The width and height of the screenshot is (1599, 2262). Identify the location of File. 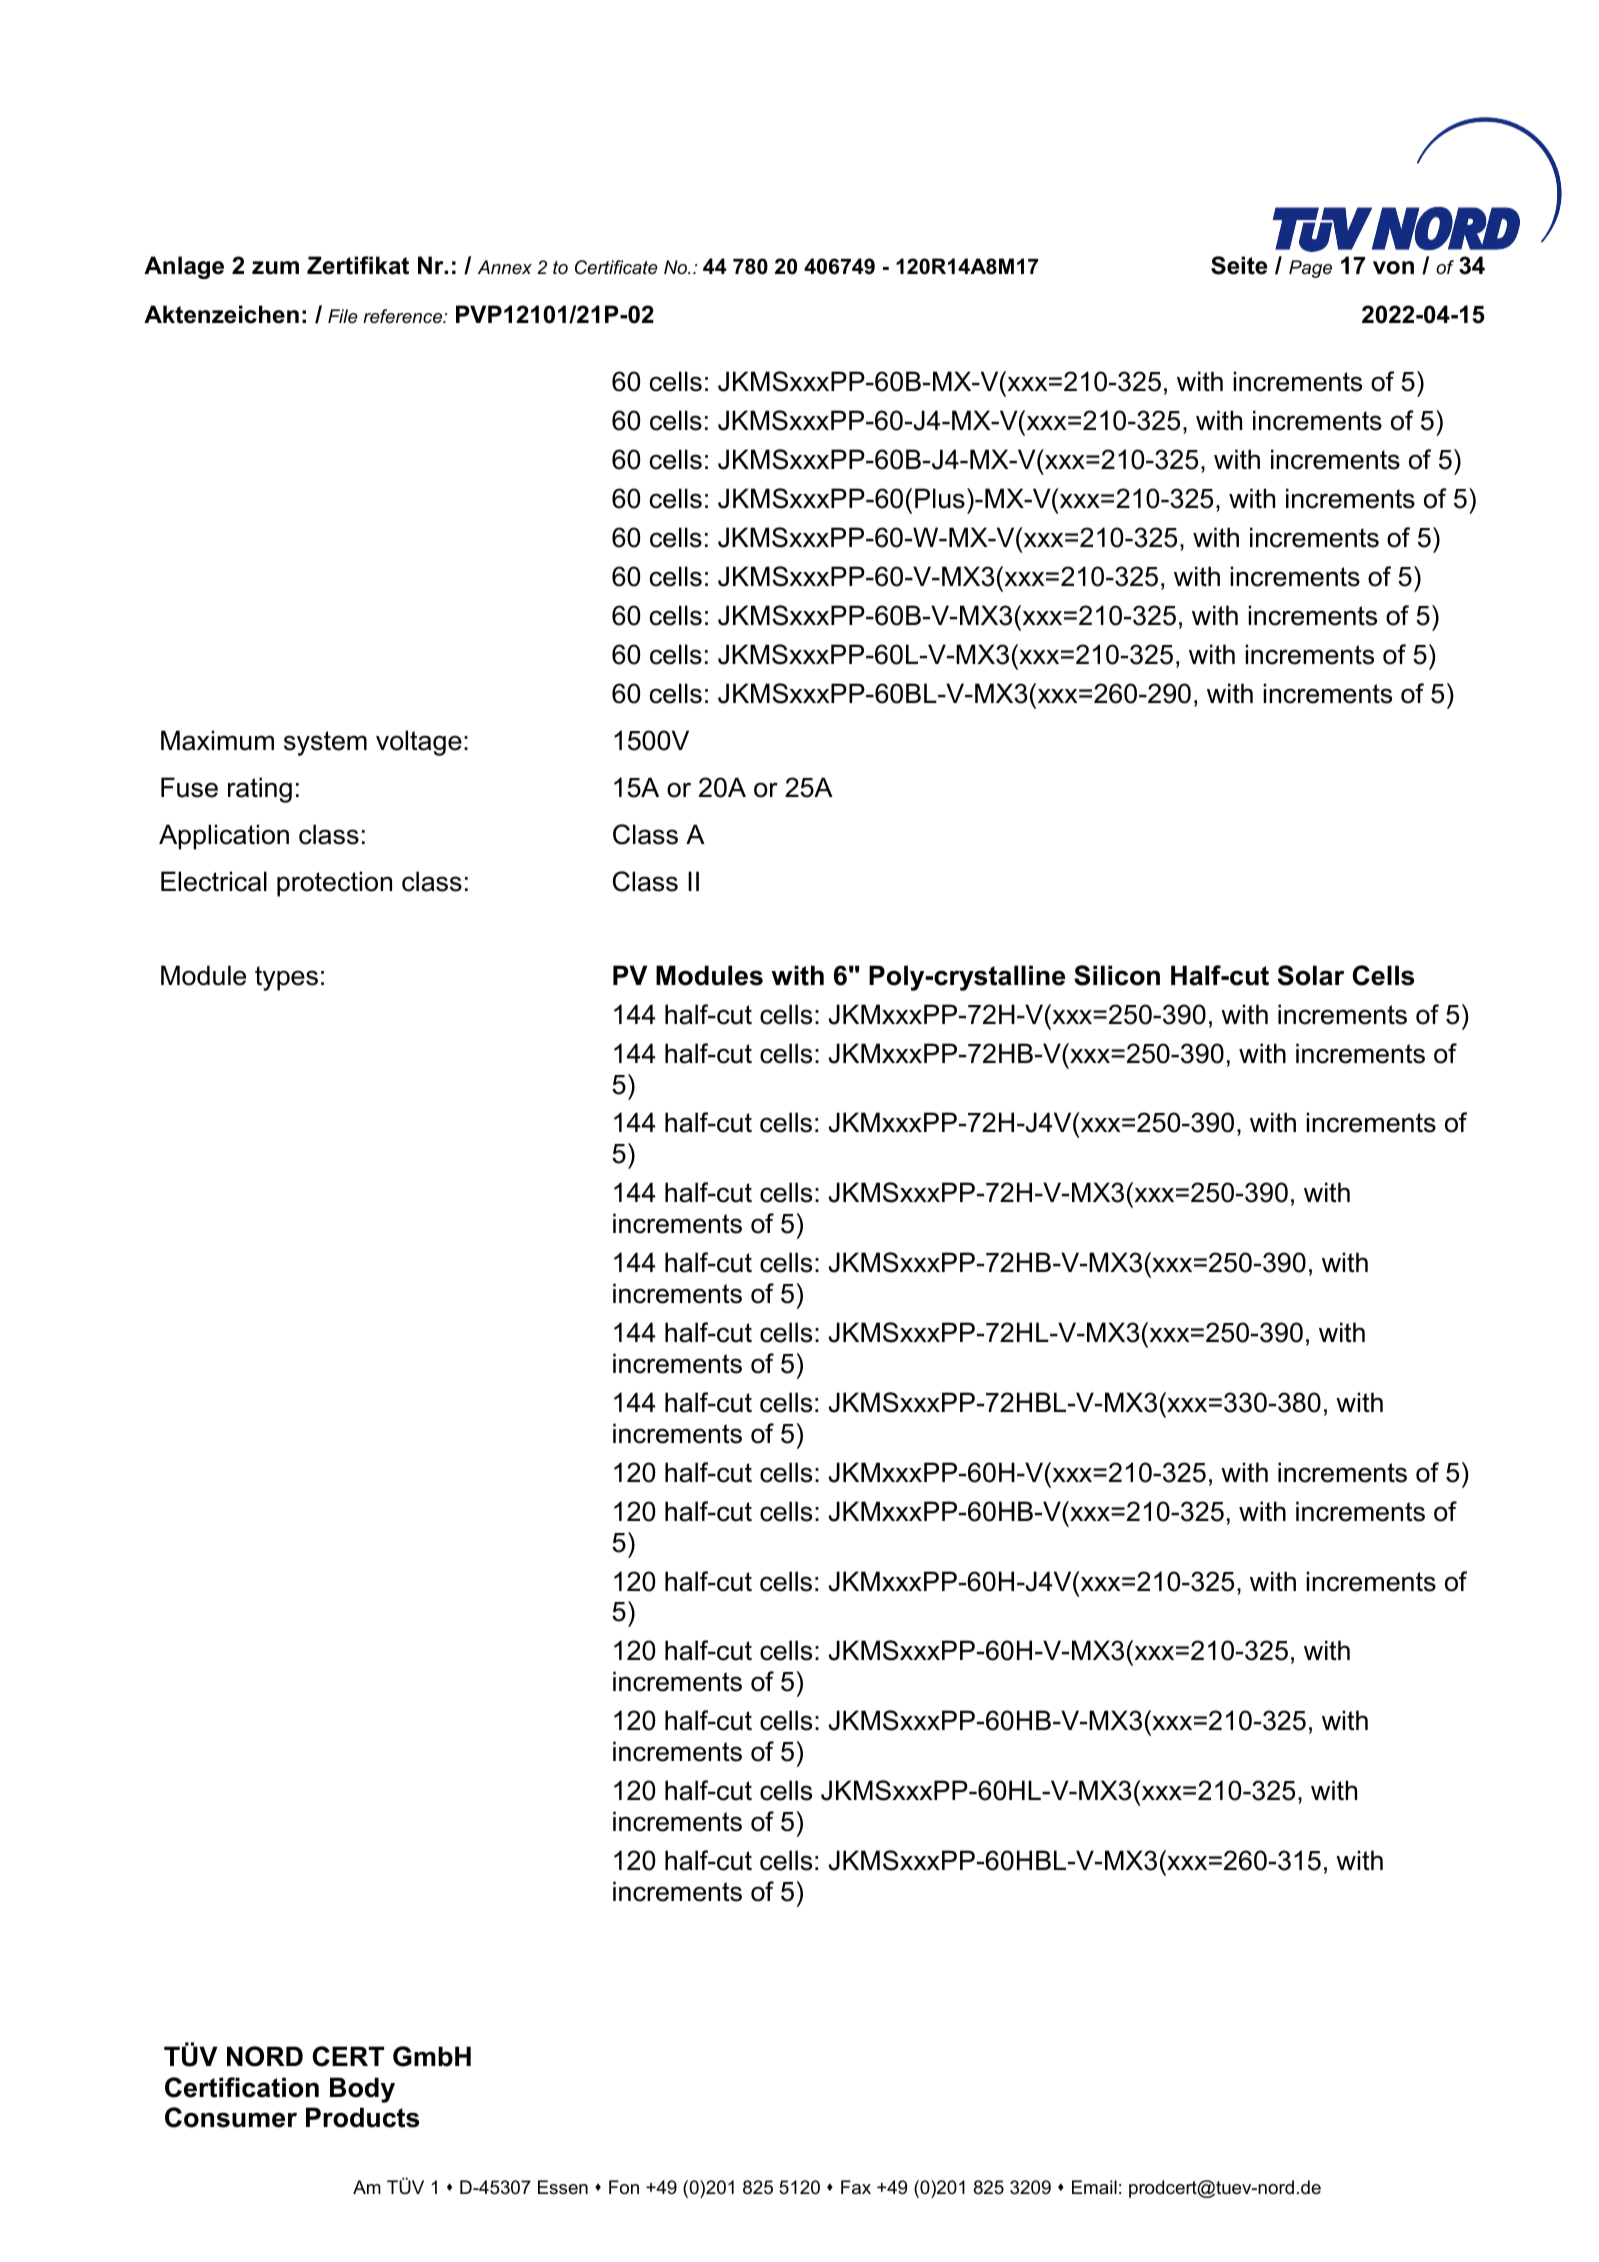
(343, 316).
